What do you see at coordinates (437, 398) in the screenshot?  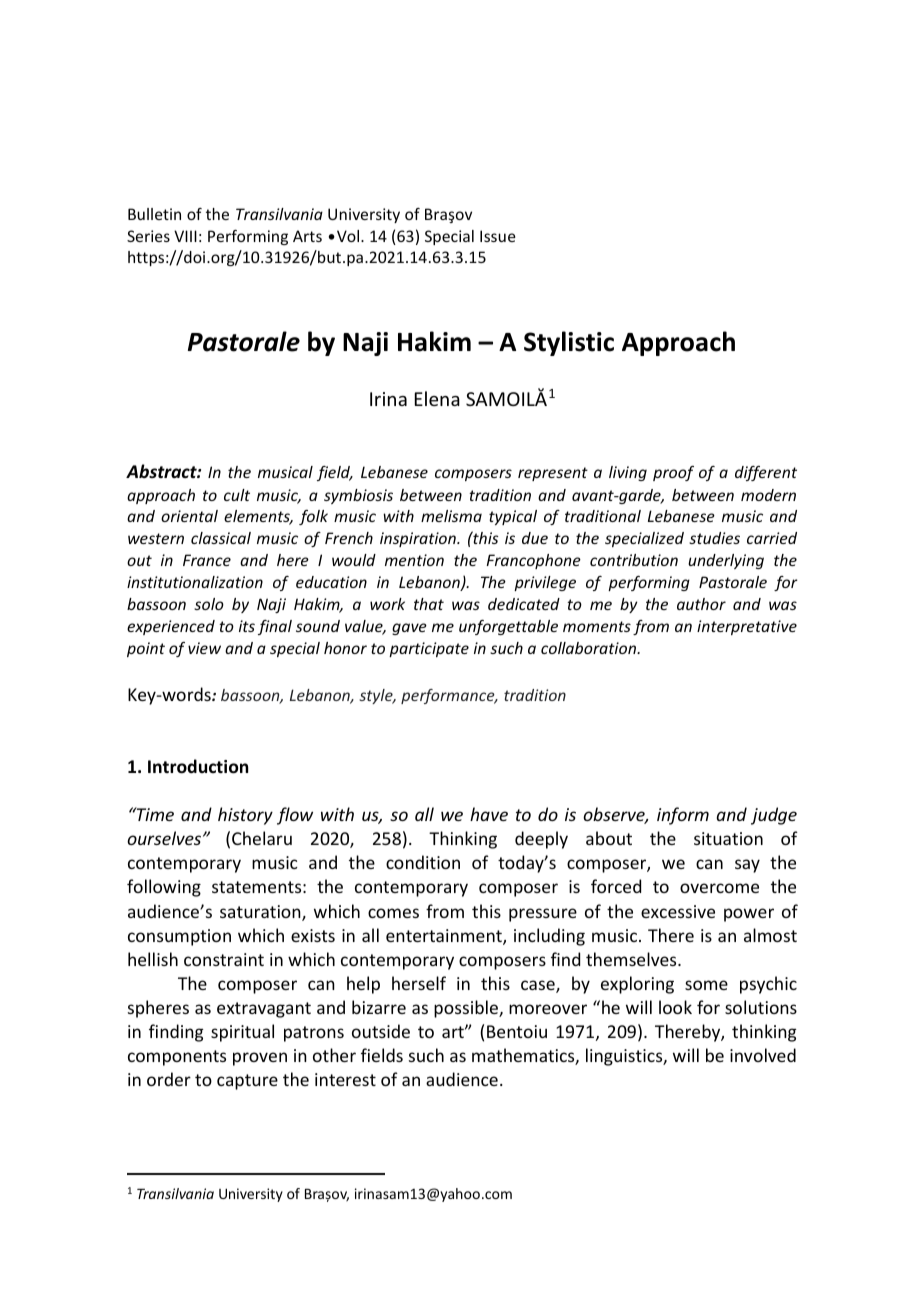 I see `Elena` at bounding box center [437, 398].
